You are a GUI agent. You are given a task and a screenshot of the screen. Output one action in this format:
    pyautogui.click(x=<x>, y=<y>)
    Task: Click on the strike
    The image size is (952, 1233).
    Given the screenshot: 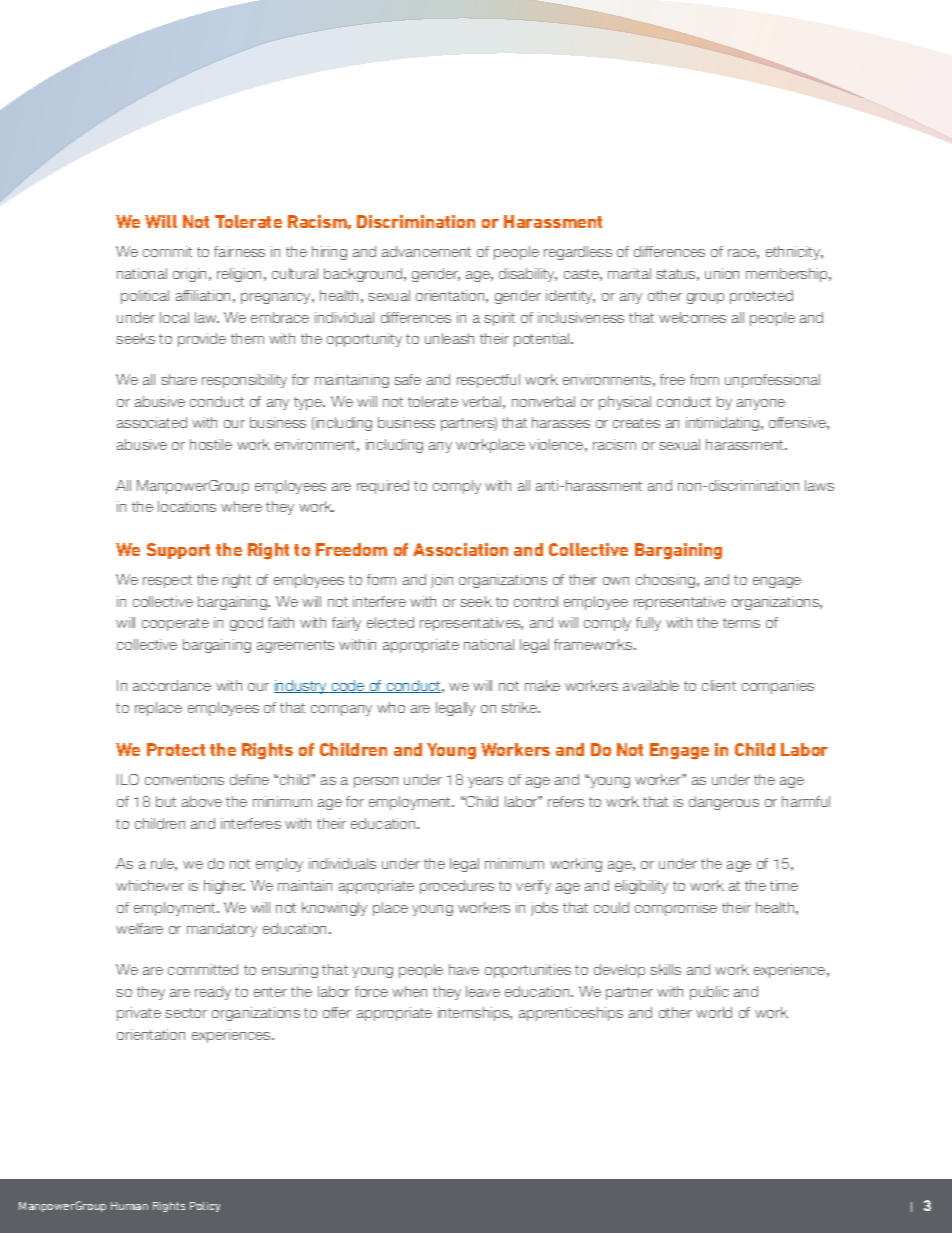 What is the action you would take?
    pyautogui.click(x=520, y=707)
